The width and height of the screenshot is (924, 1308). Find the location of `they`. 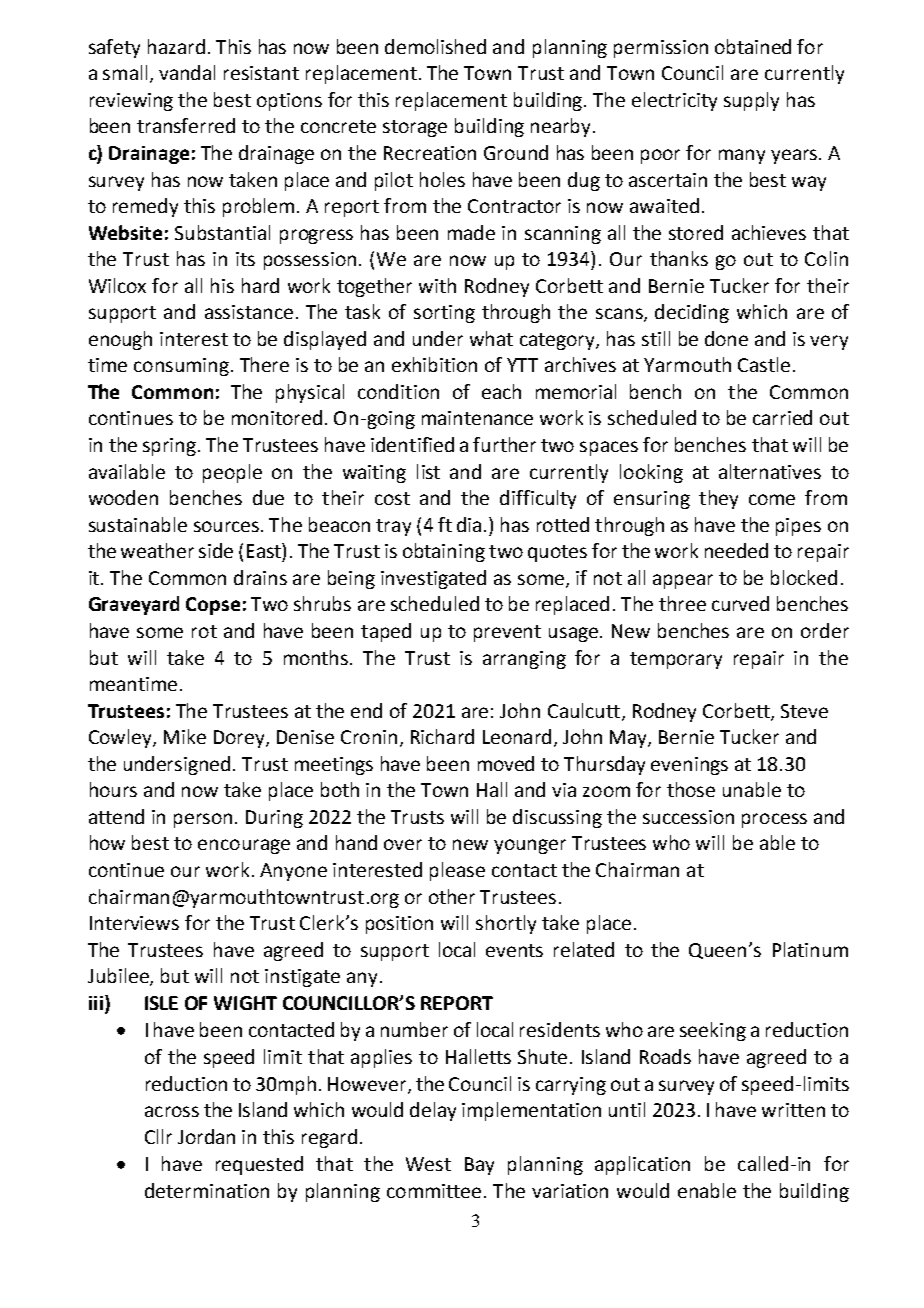

they is located at coordinates (718, 499).
